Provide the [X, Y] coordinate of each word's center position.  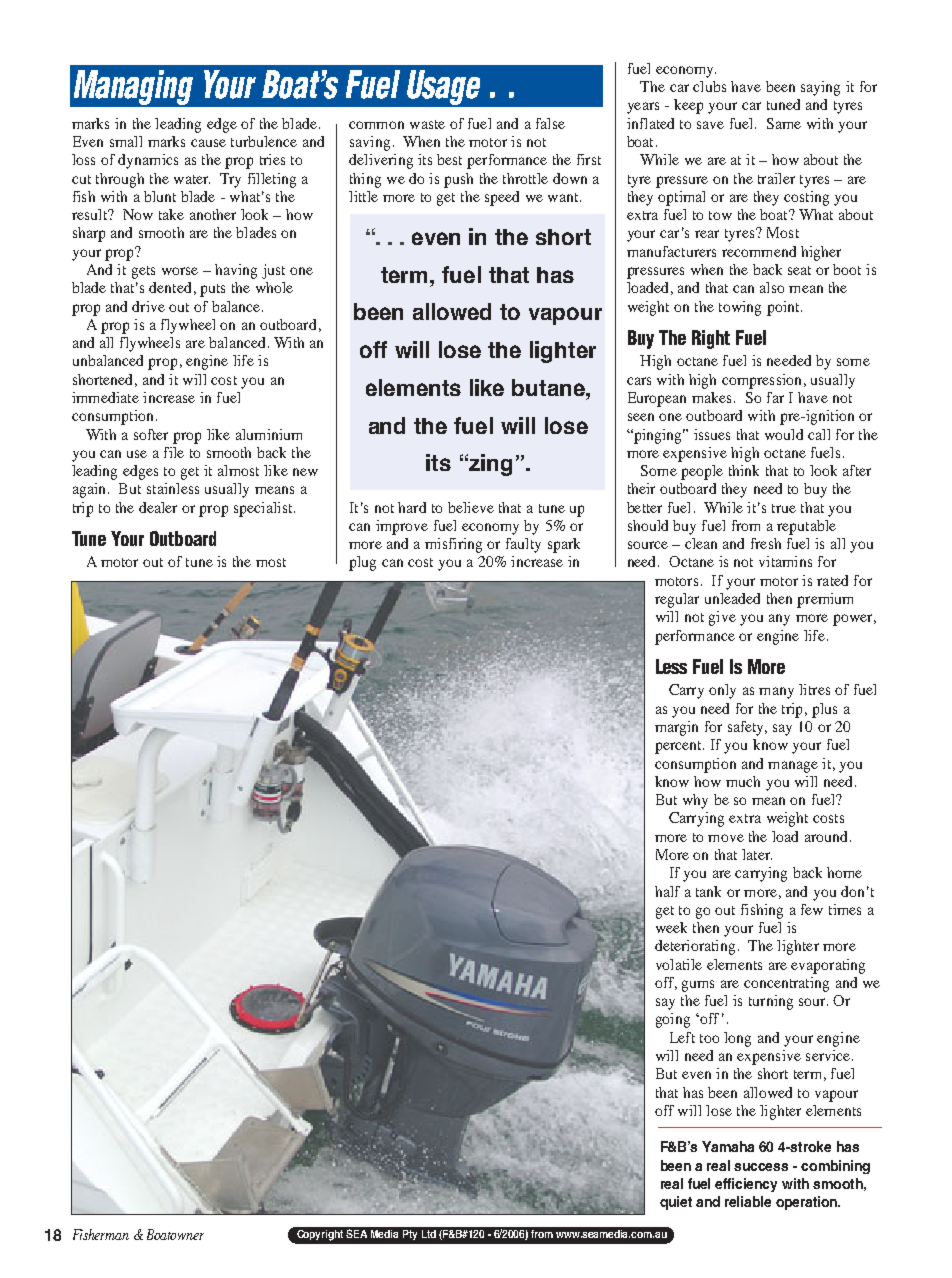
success [761, 1167]
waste [427, 124]
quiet [676, 1203]
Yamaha [728, 1146]
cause [208, 143]
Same [784, 123]
